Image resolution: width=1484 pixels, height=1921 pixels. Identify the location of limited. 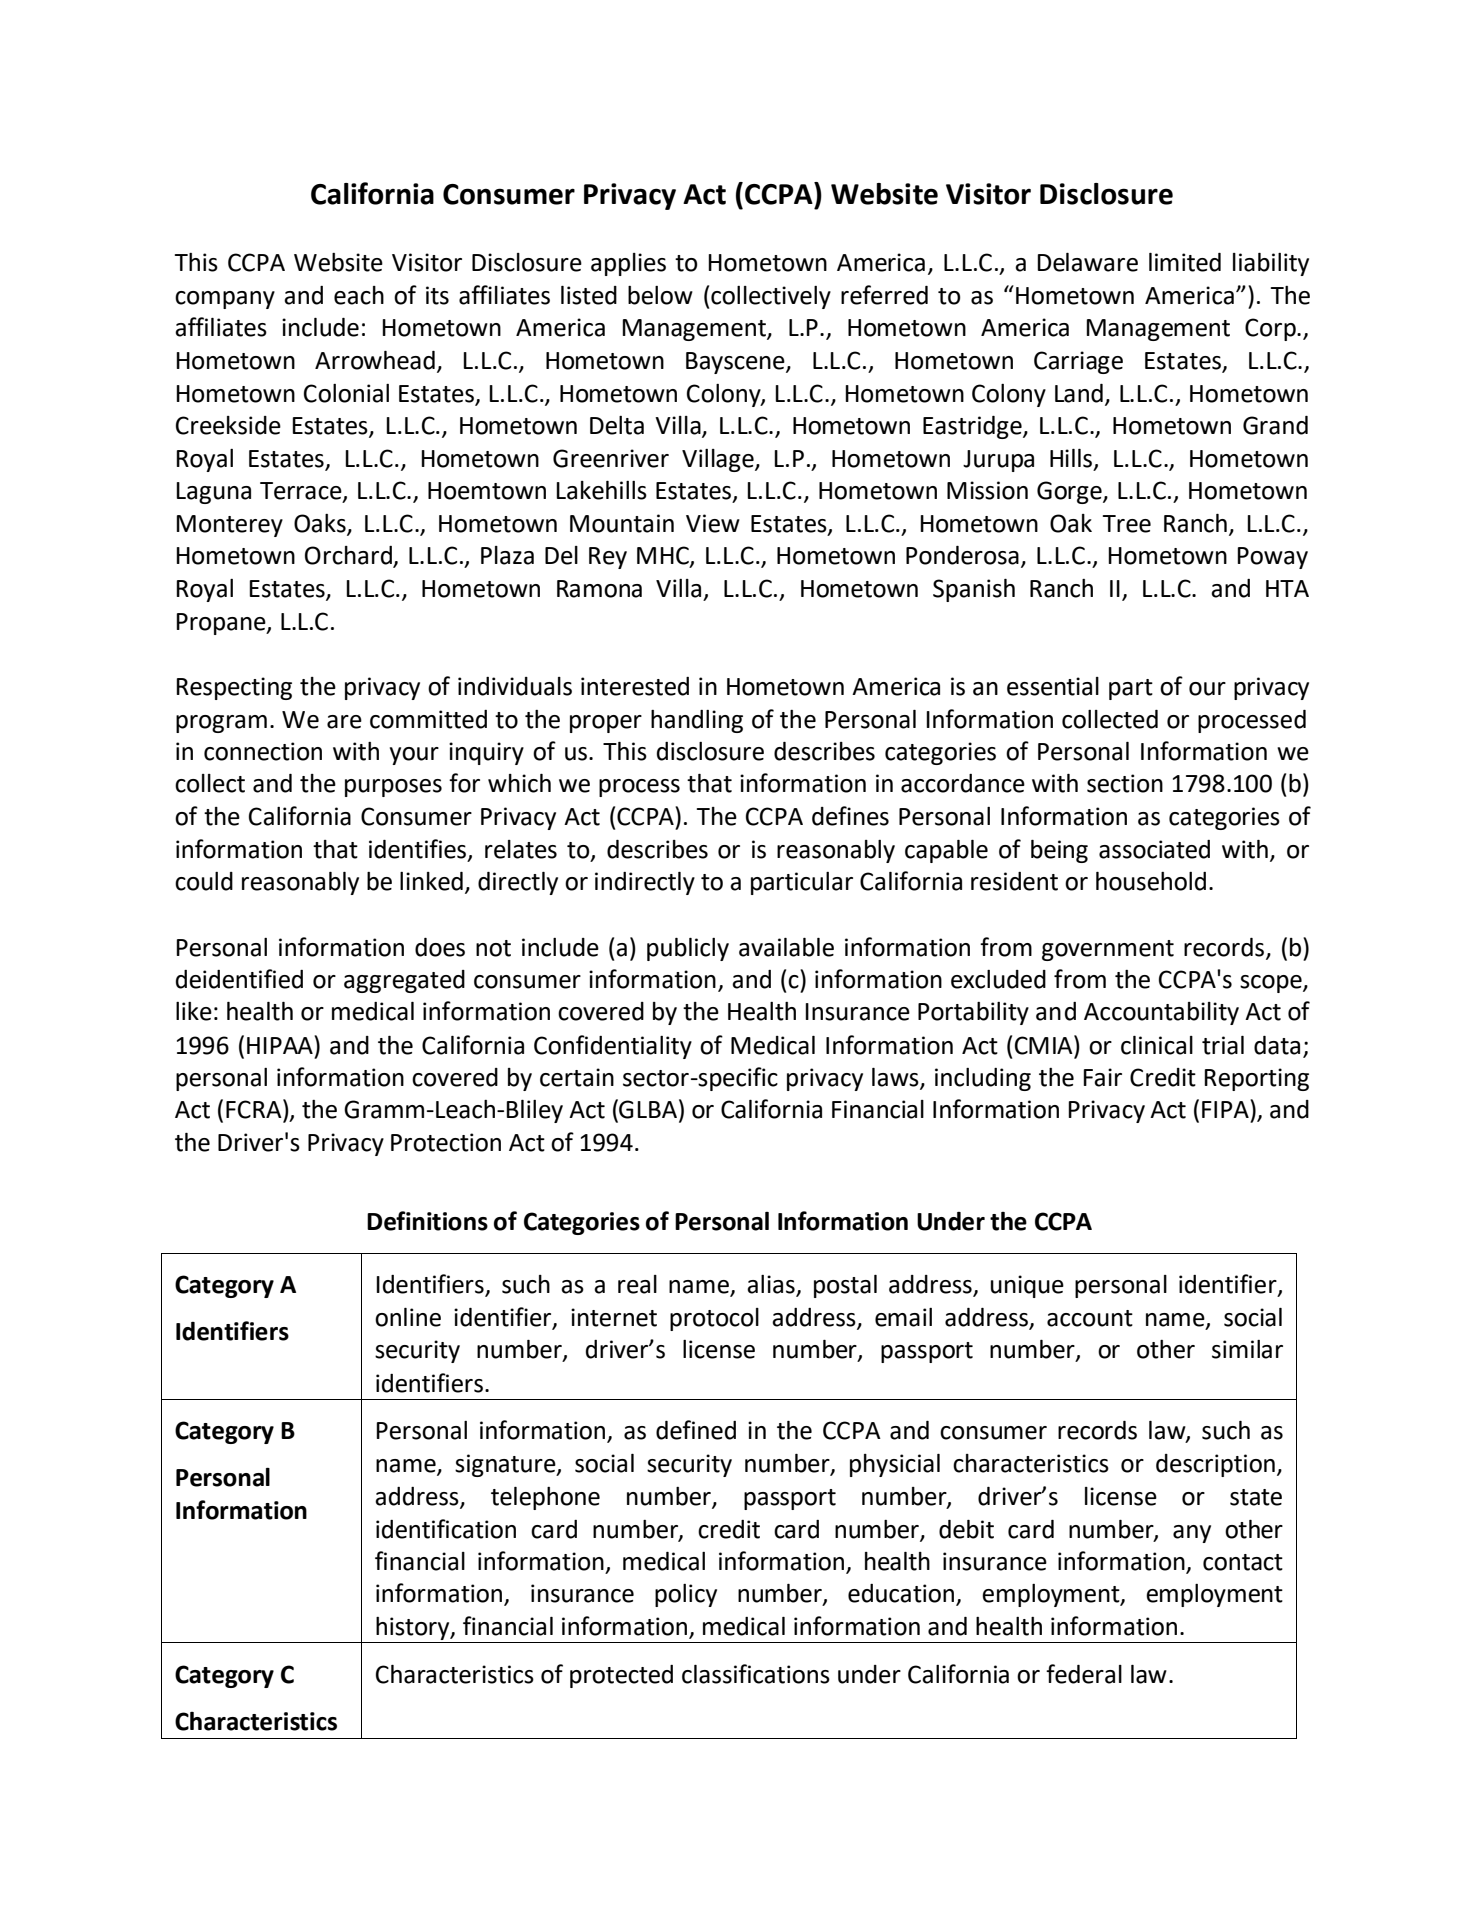
(1185, 262).
